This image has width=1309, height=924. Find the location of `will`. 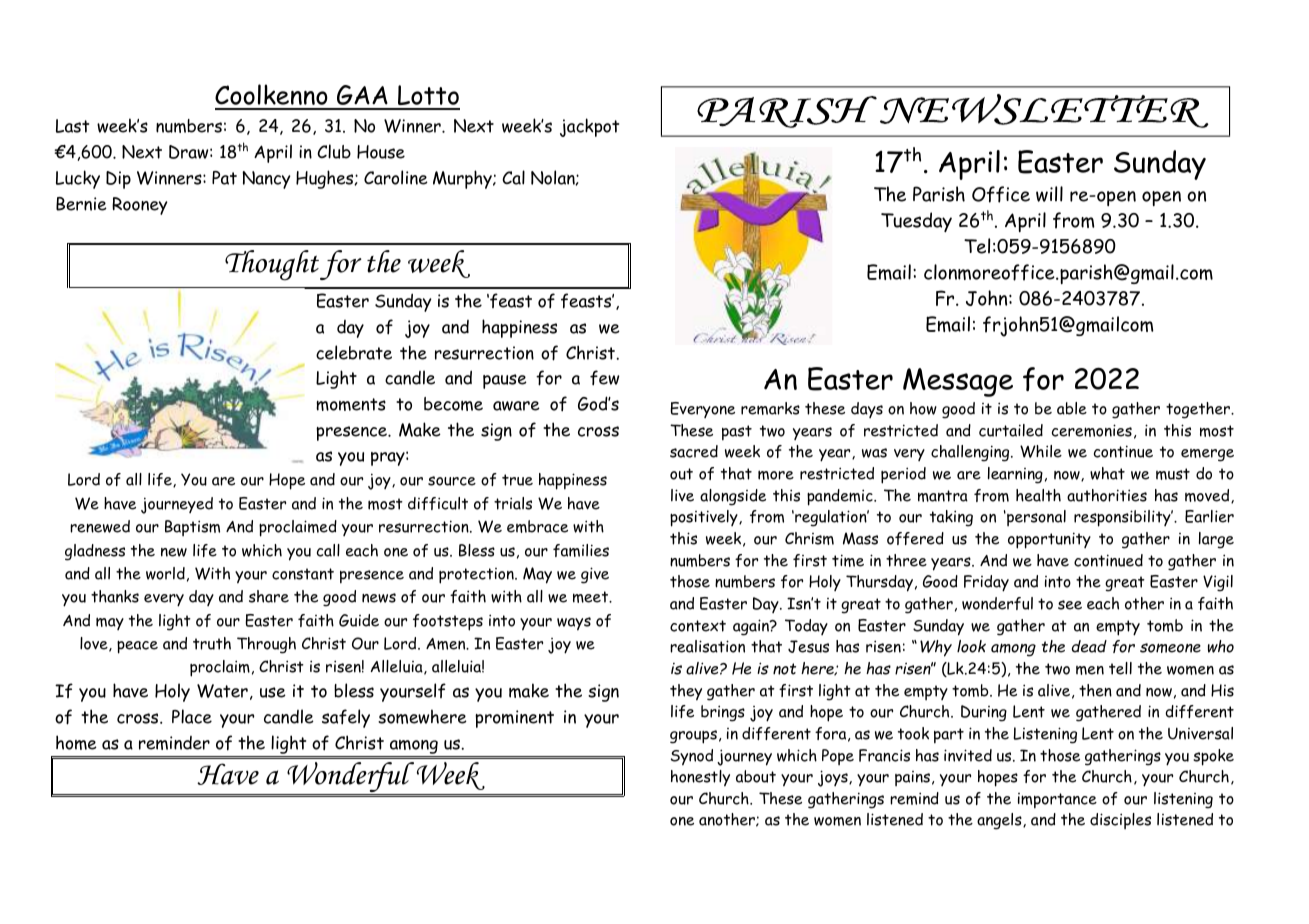

will is located at coordinates (1049, 194).
